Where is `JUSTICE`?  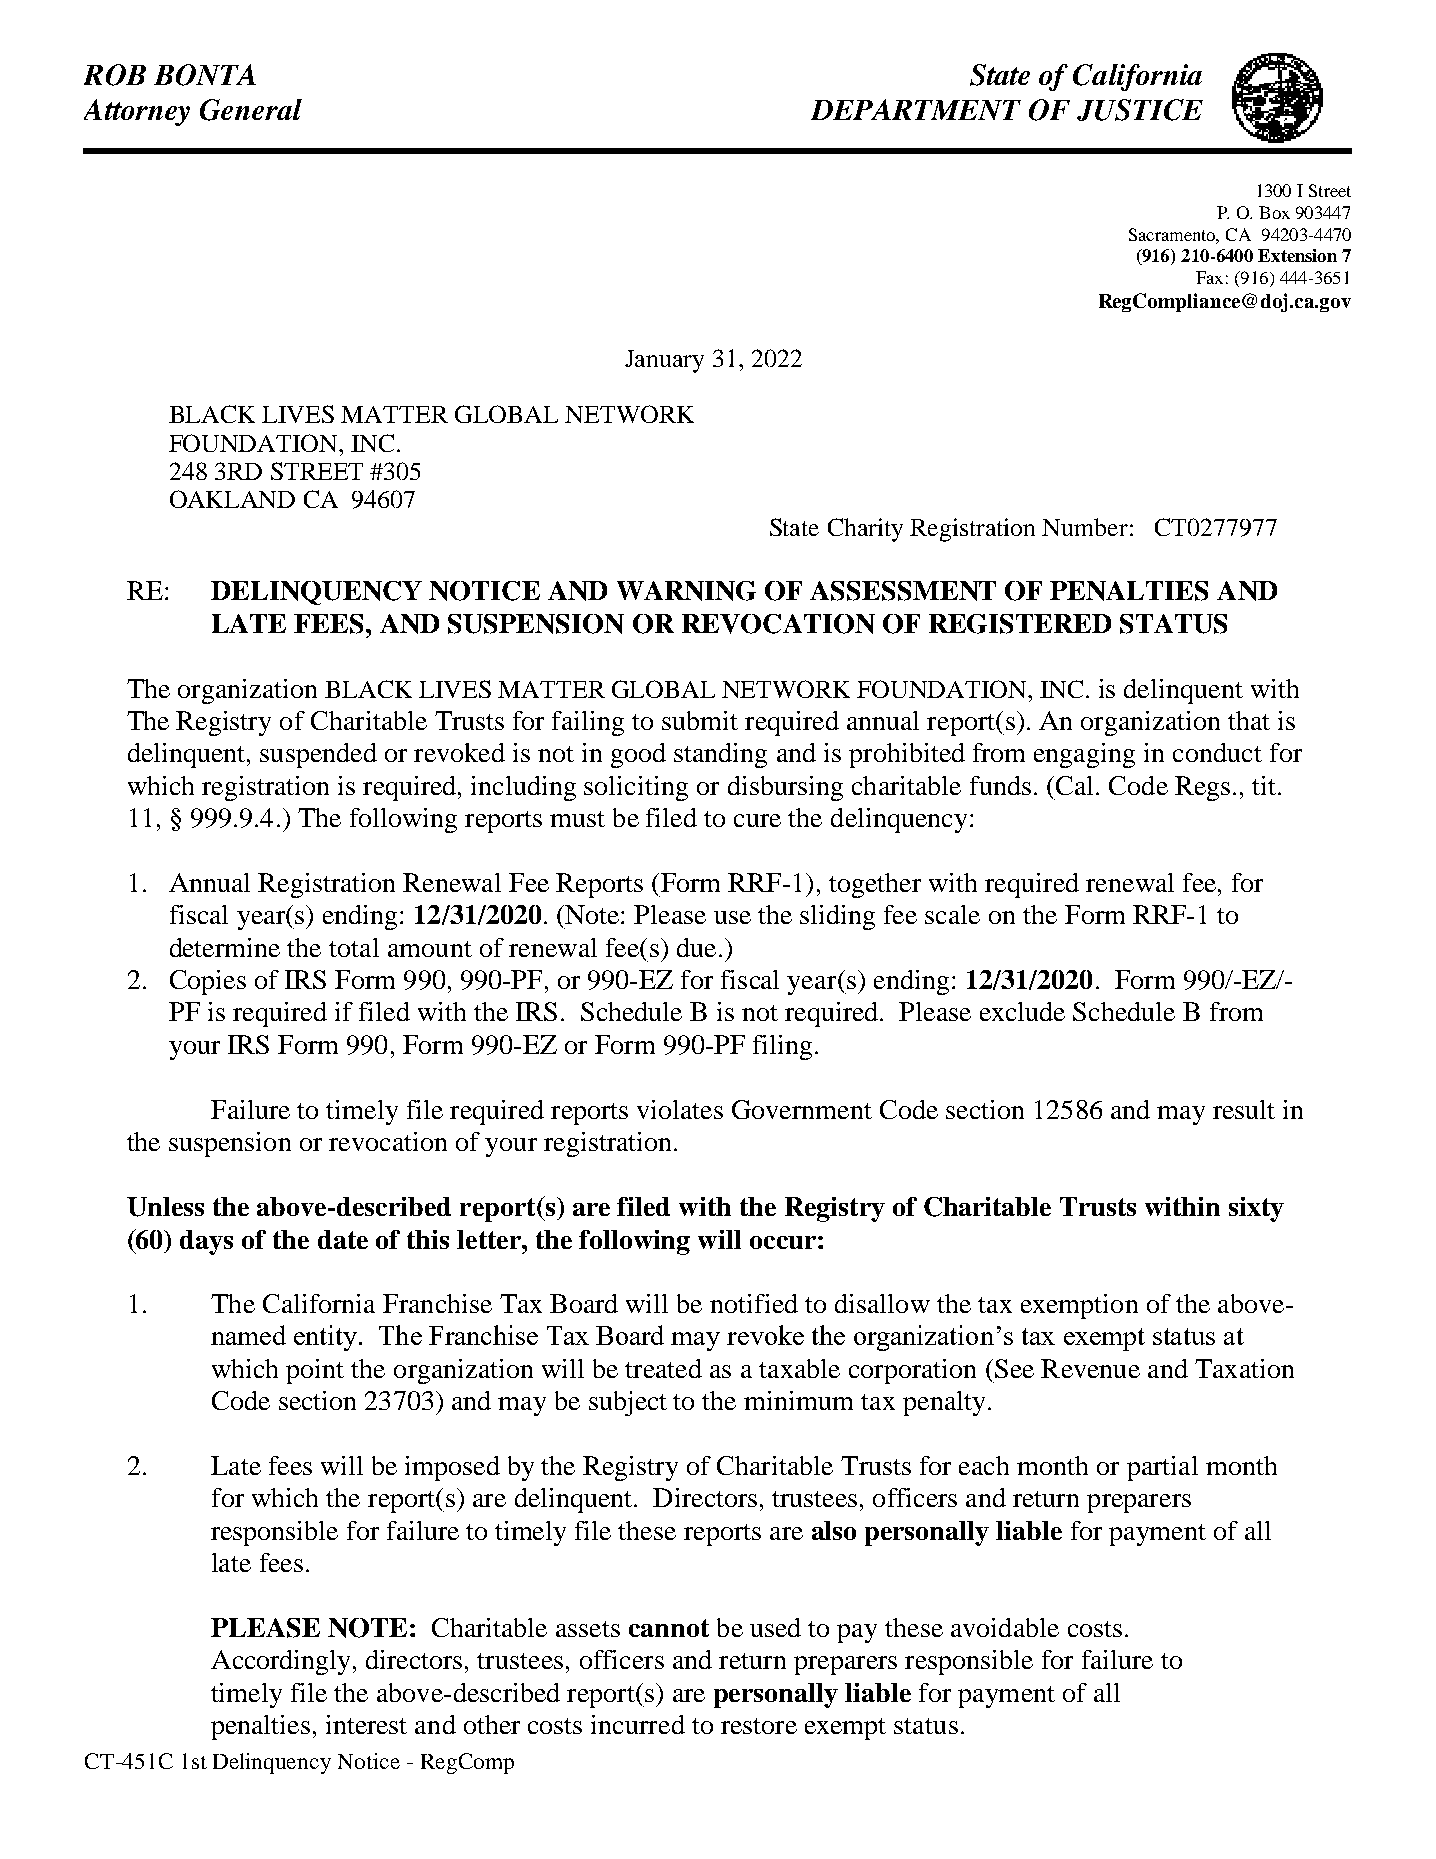 JUSTICE is located at coordinates (1140, 110).
